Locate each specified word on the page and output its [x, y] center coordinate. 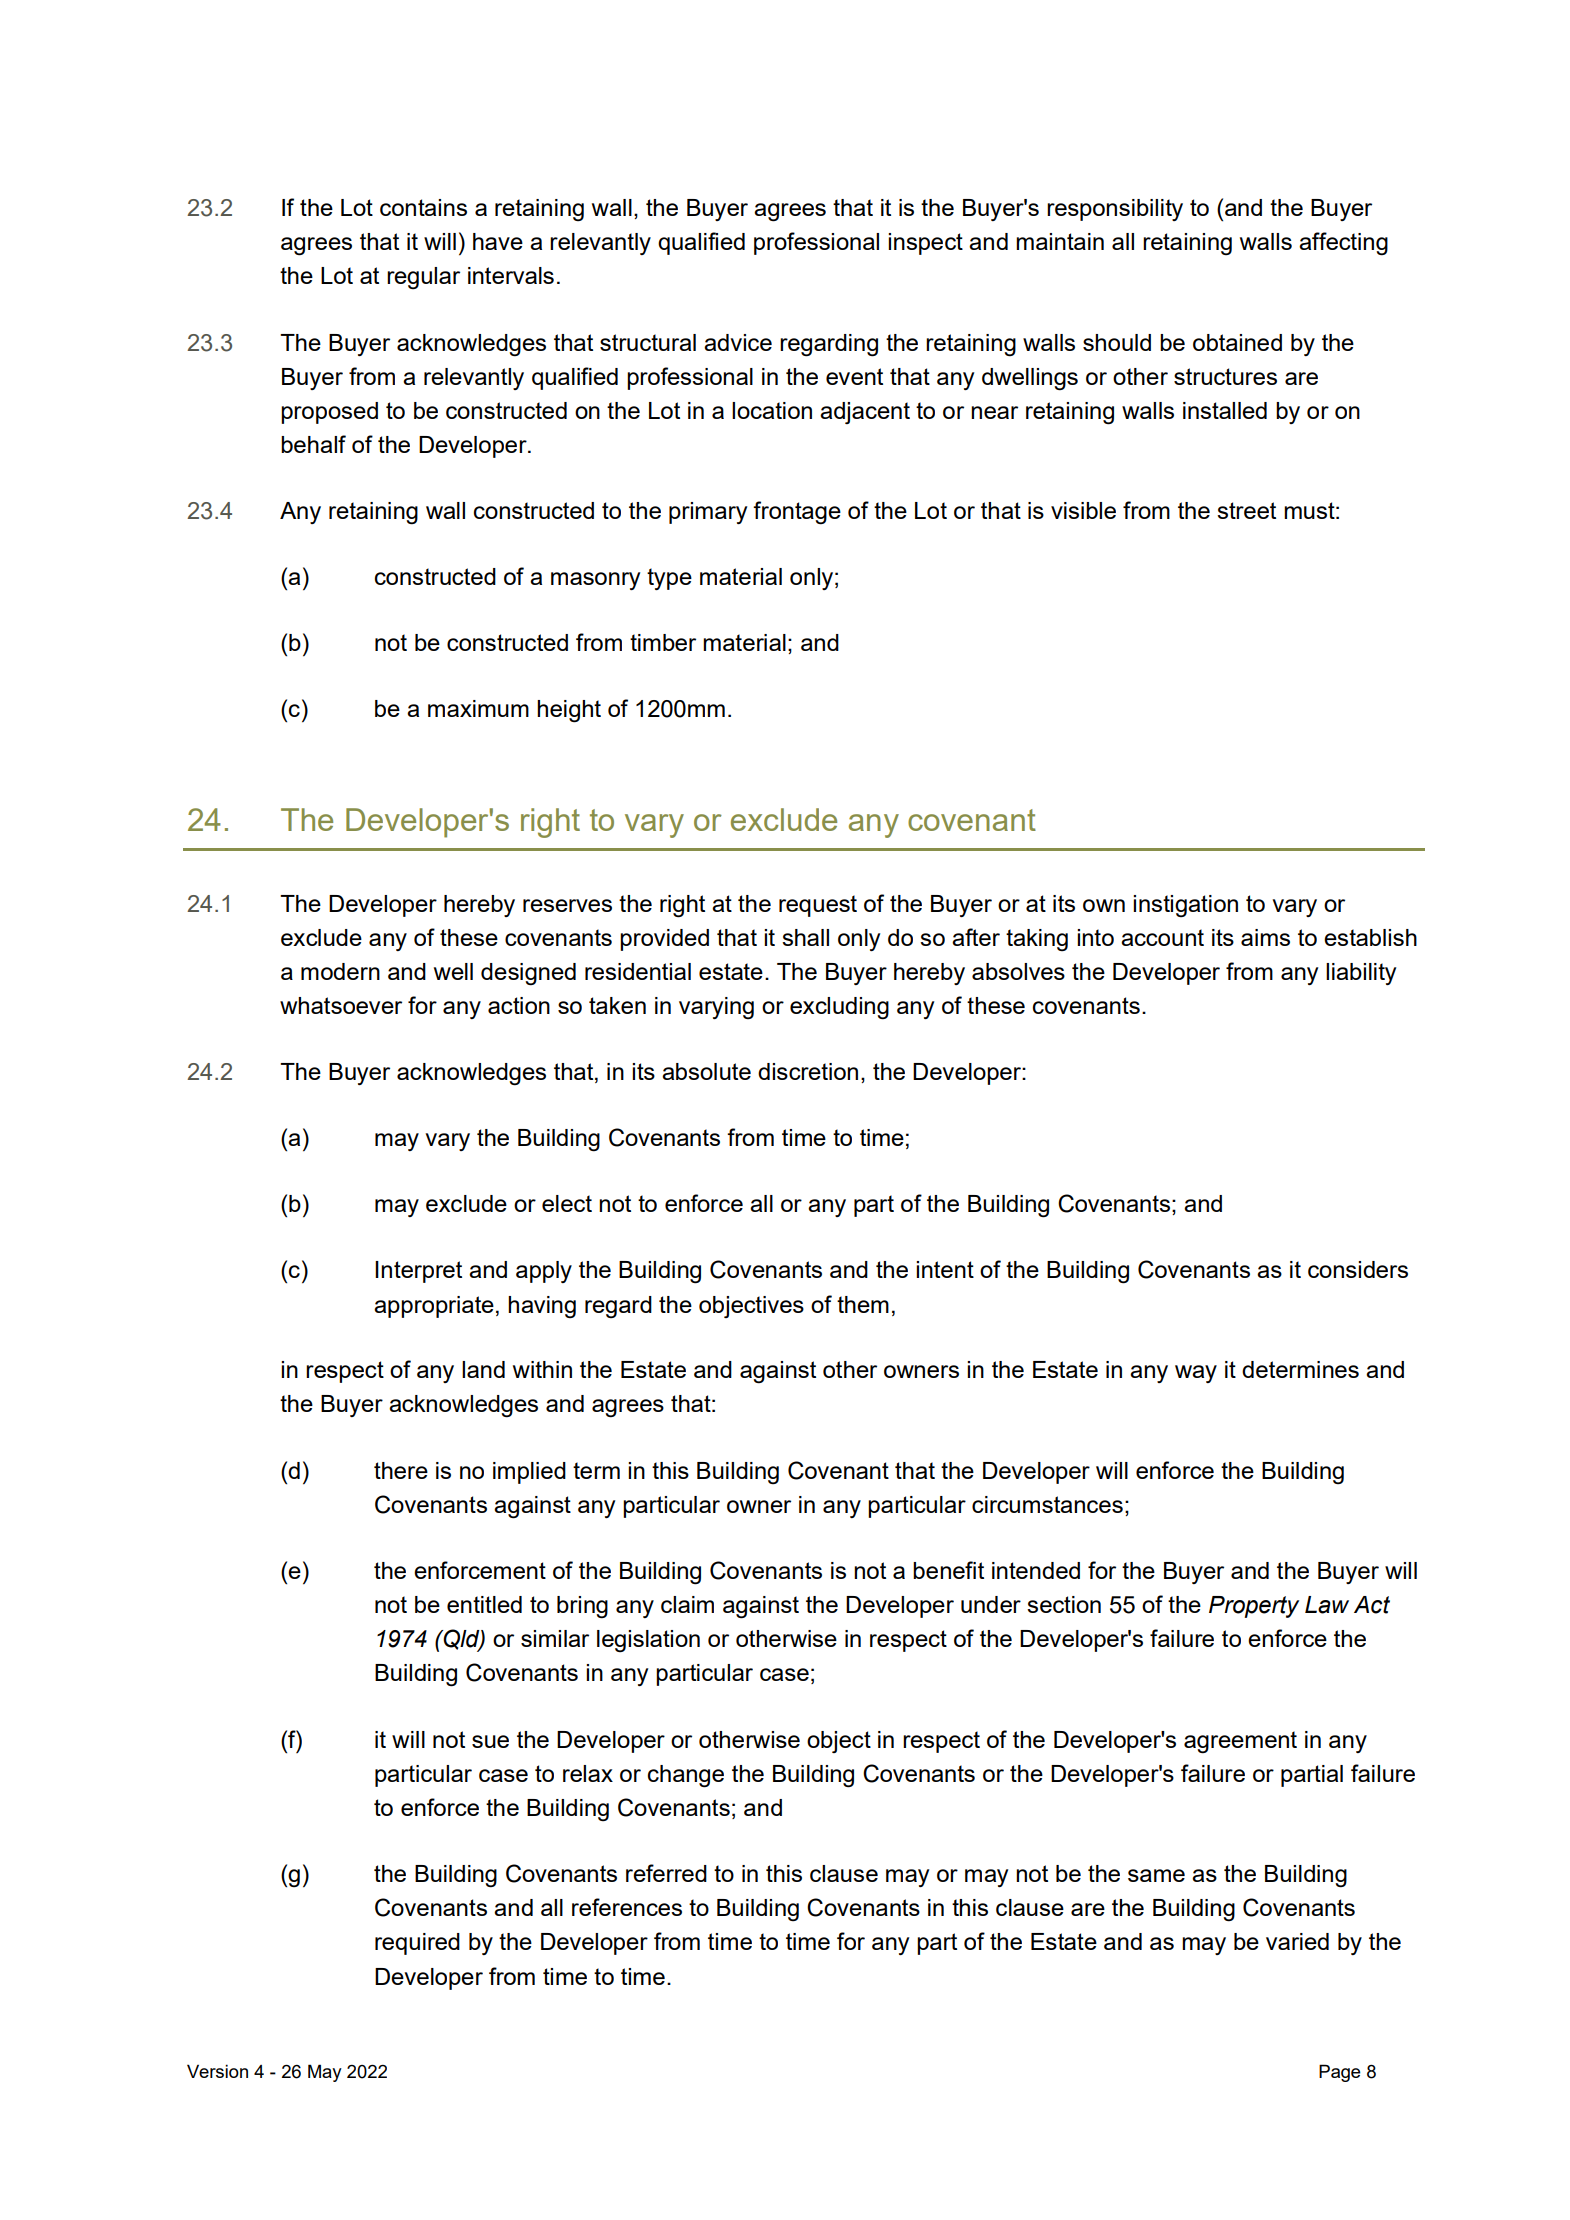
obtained [1237, 342]
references [627, 1907]
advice [738, 342]
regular [423, 278]
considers [1358, 1269]
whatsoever [341, 1005]
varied [1297, 1941]
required [417, 1944]
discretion [808, 1071]
